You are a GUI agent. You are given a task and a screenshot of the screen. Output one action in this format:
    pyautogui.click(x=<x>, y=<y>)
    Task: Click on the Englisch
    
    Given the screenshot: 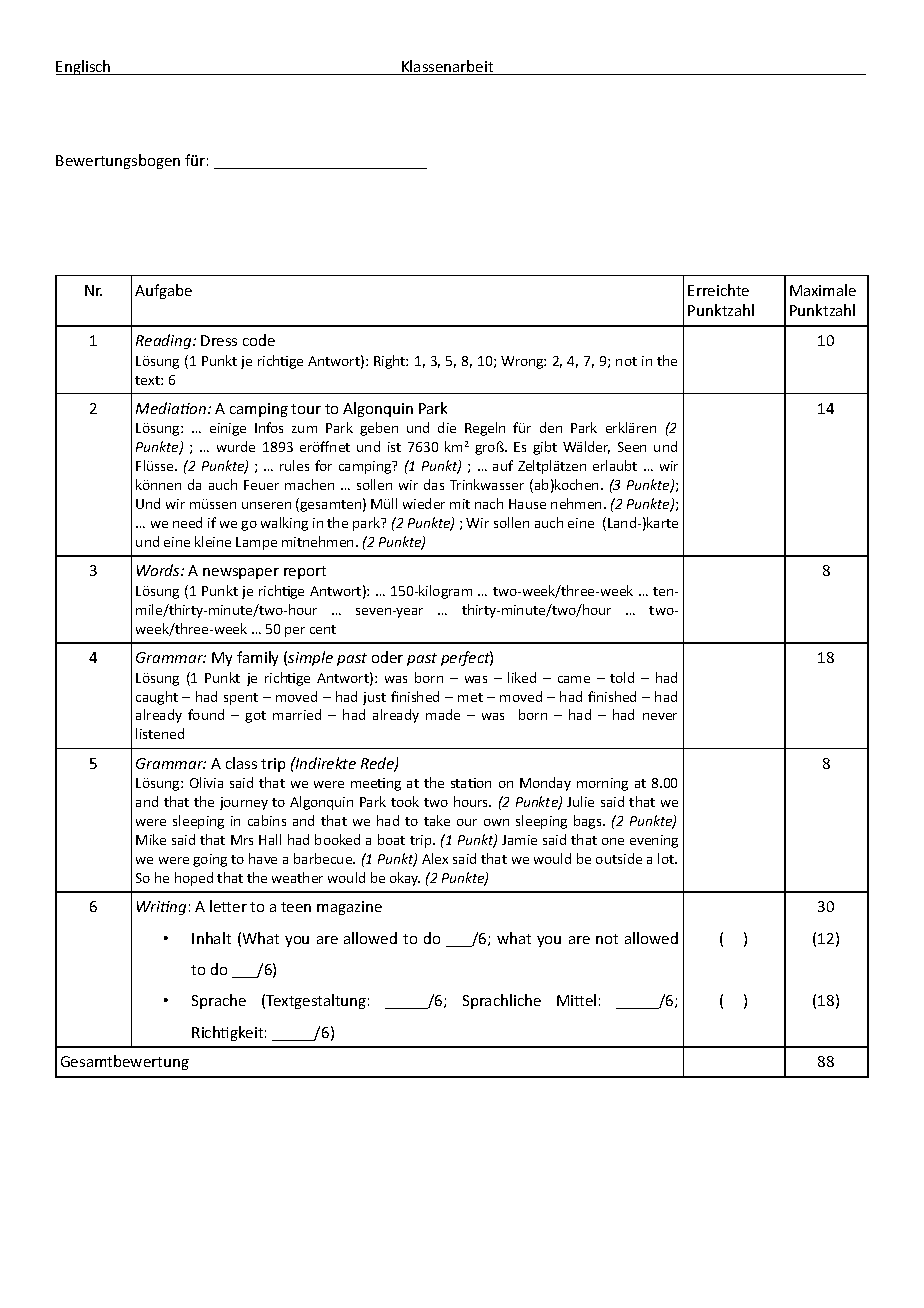 What is the action you would take?
    pyautogui.click(x=84, y=67)
